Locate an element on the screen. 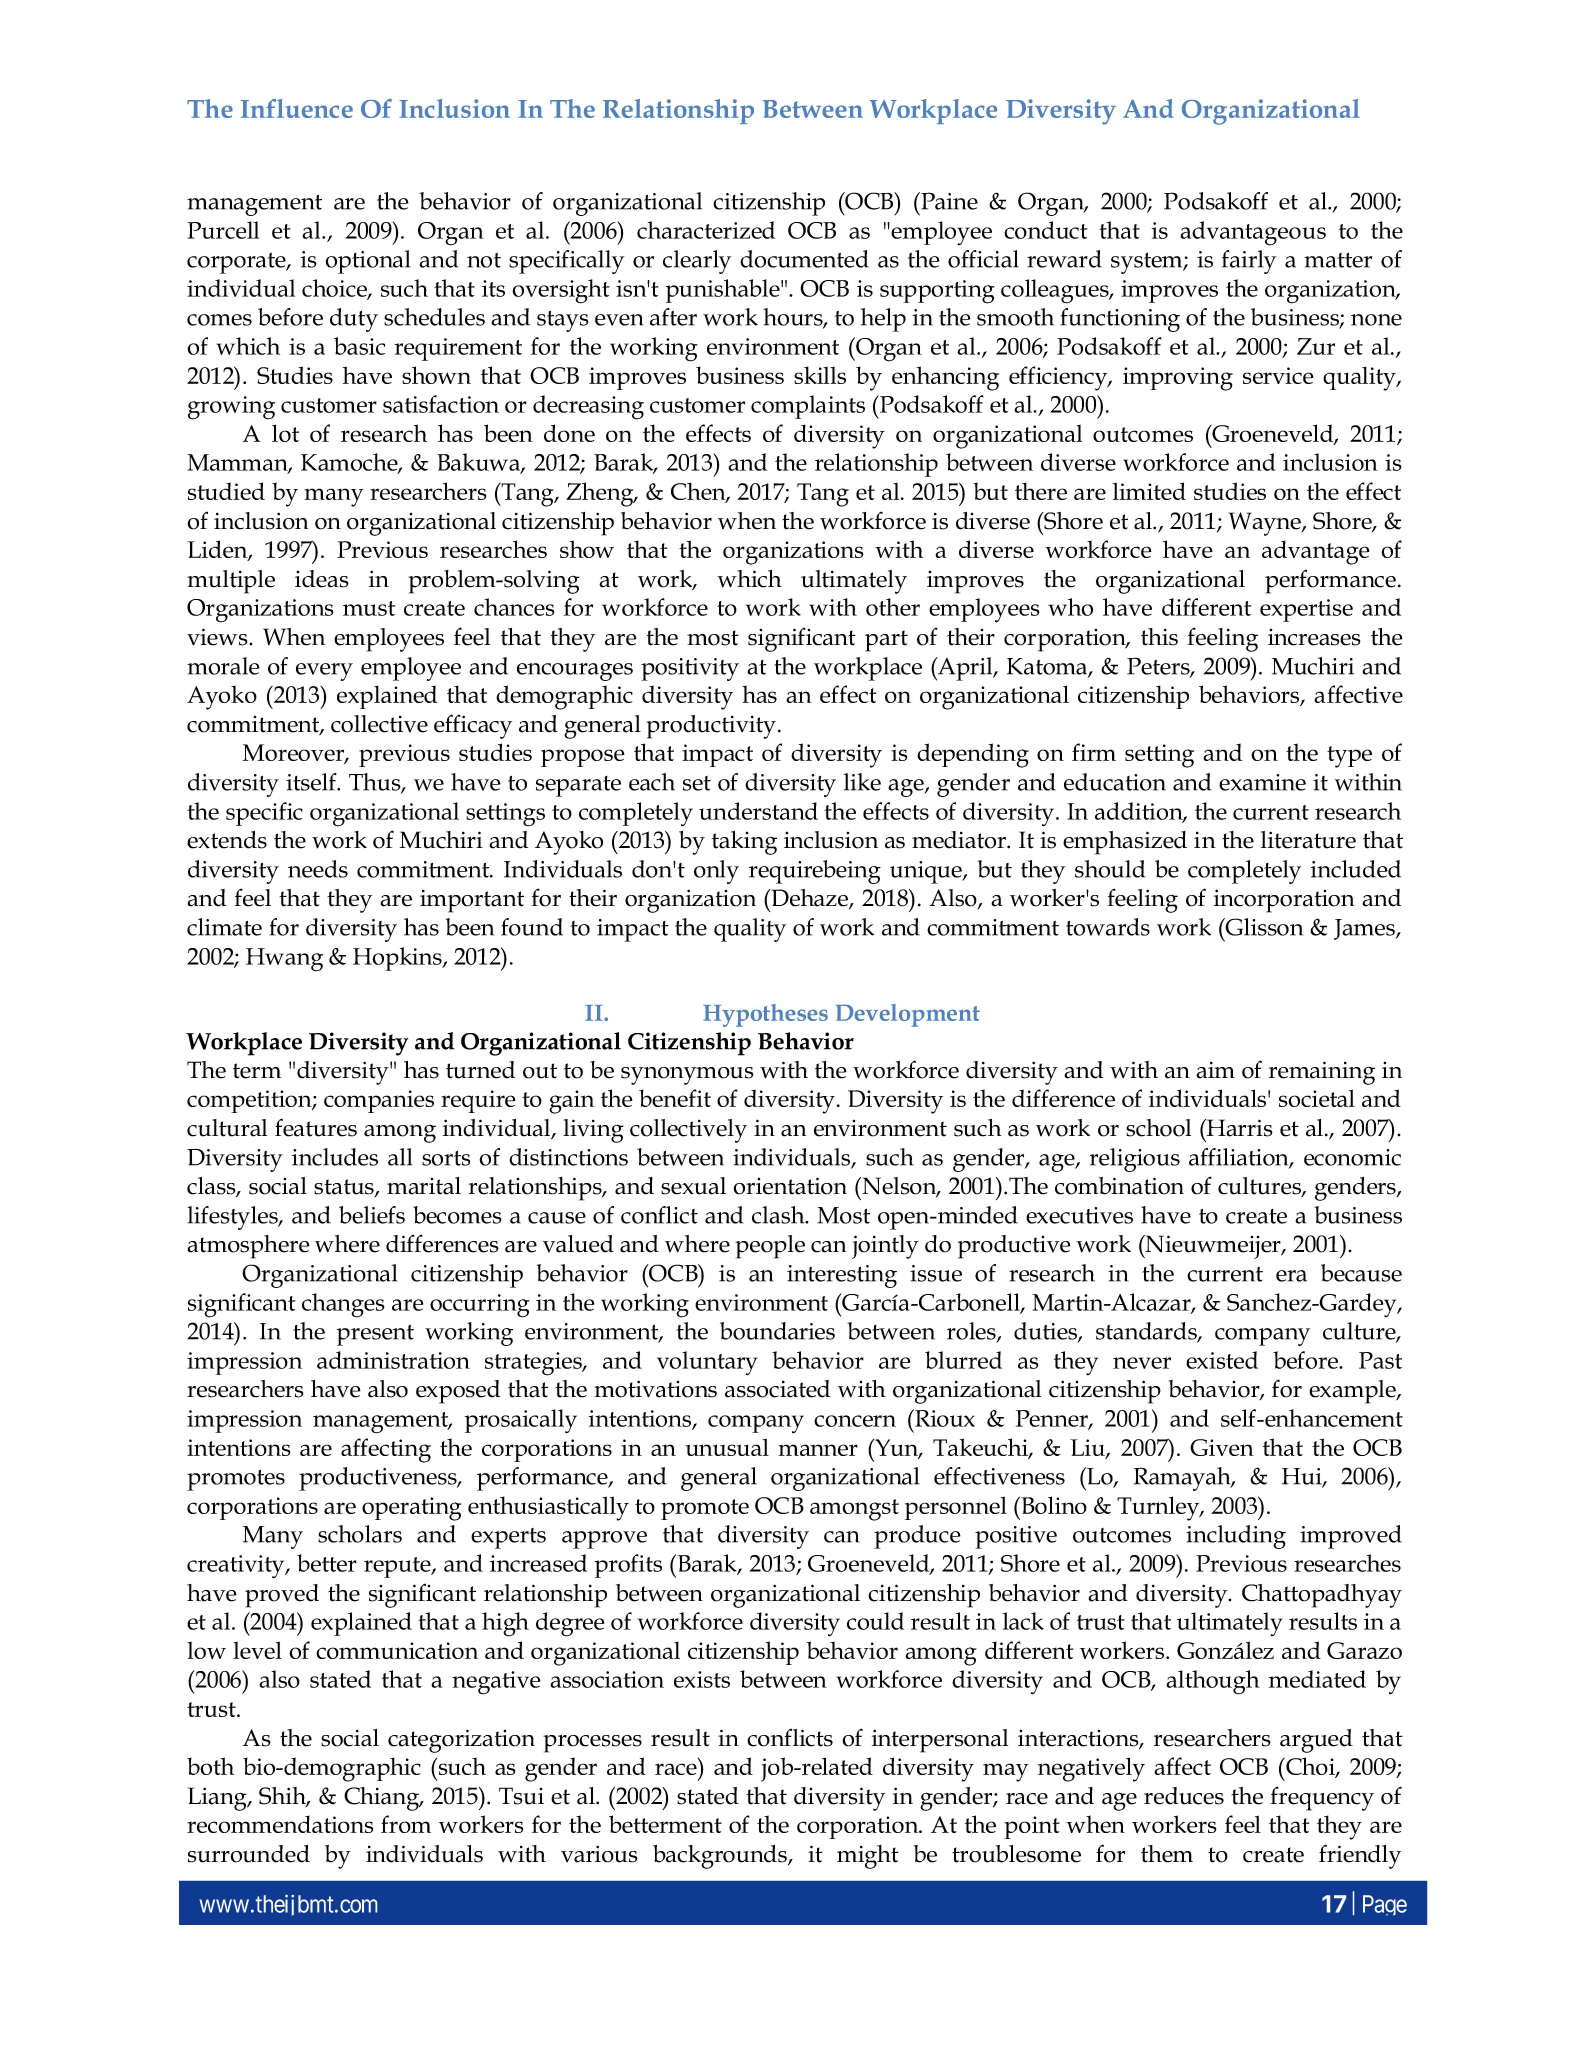 This screenshot has height=2056, width=1589. understand is located at coordinates (758, 811).
